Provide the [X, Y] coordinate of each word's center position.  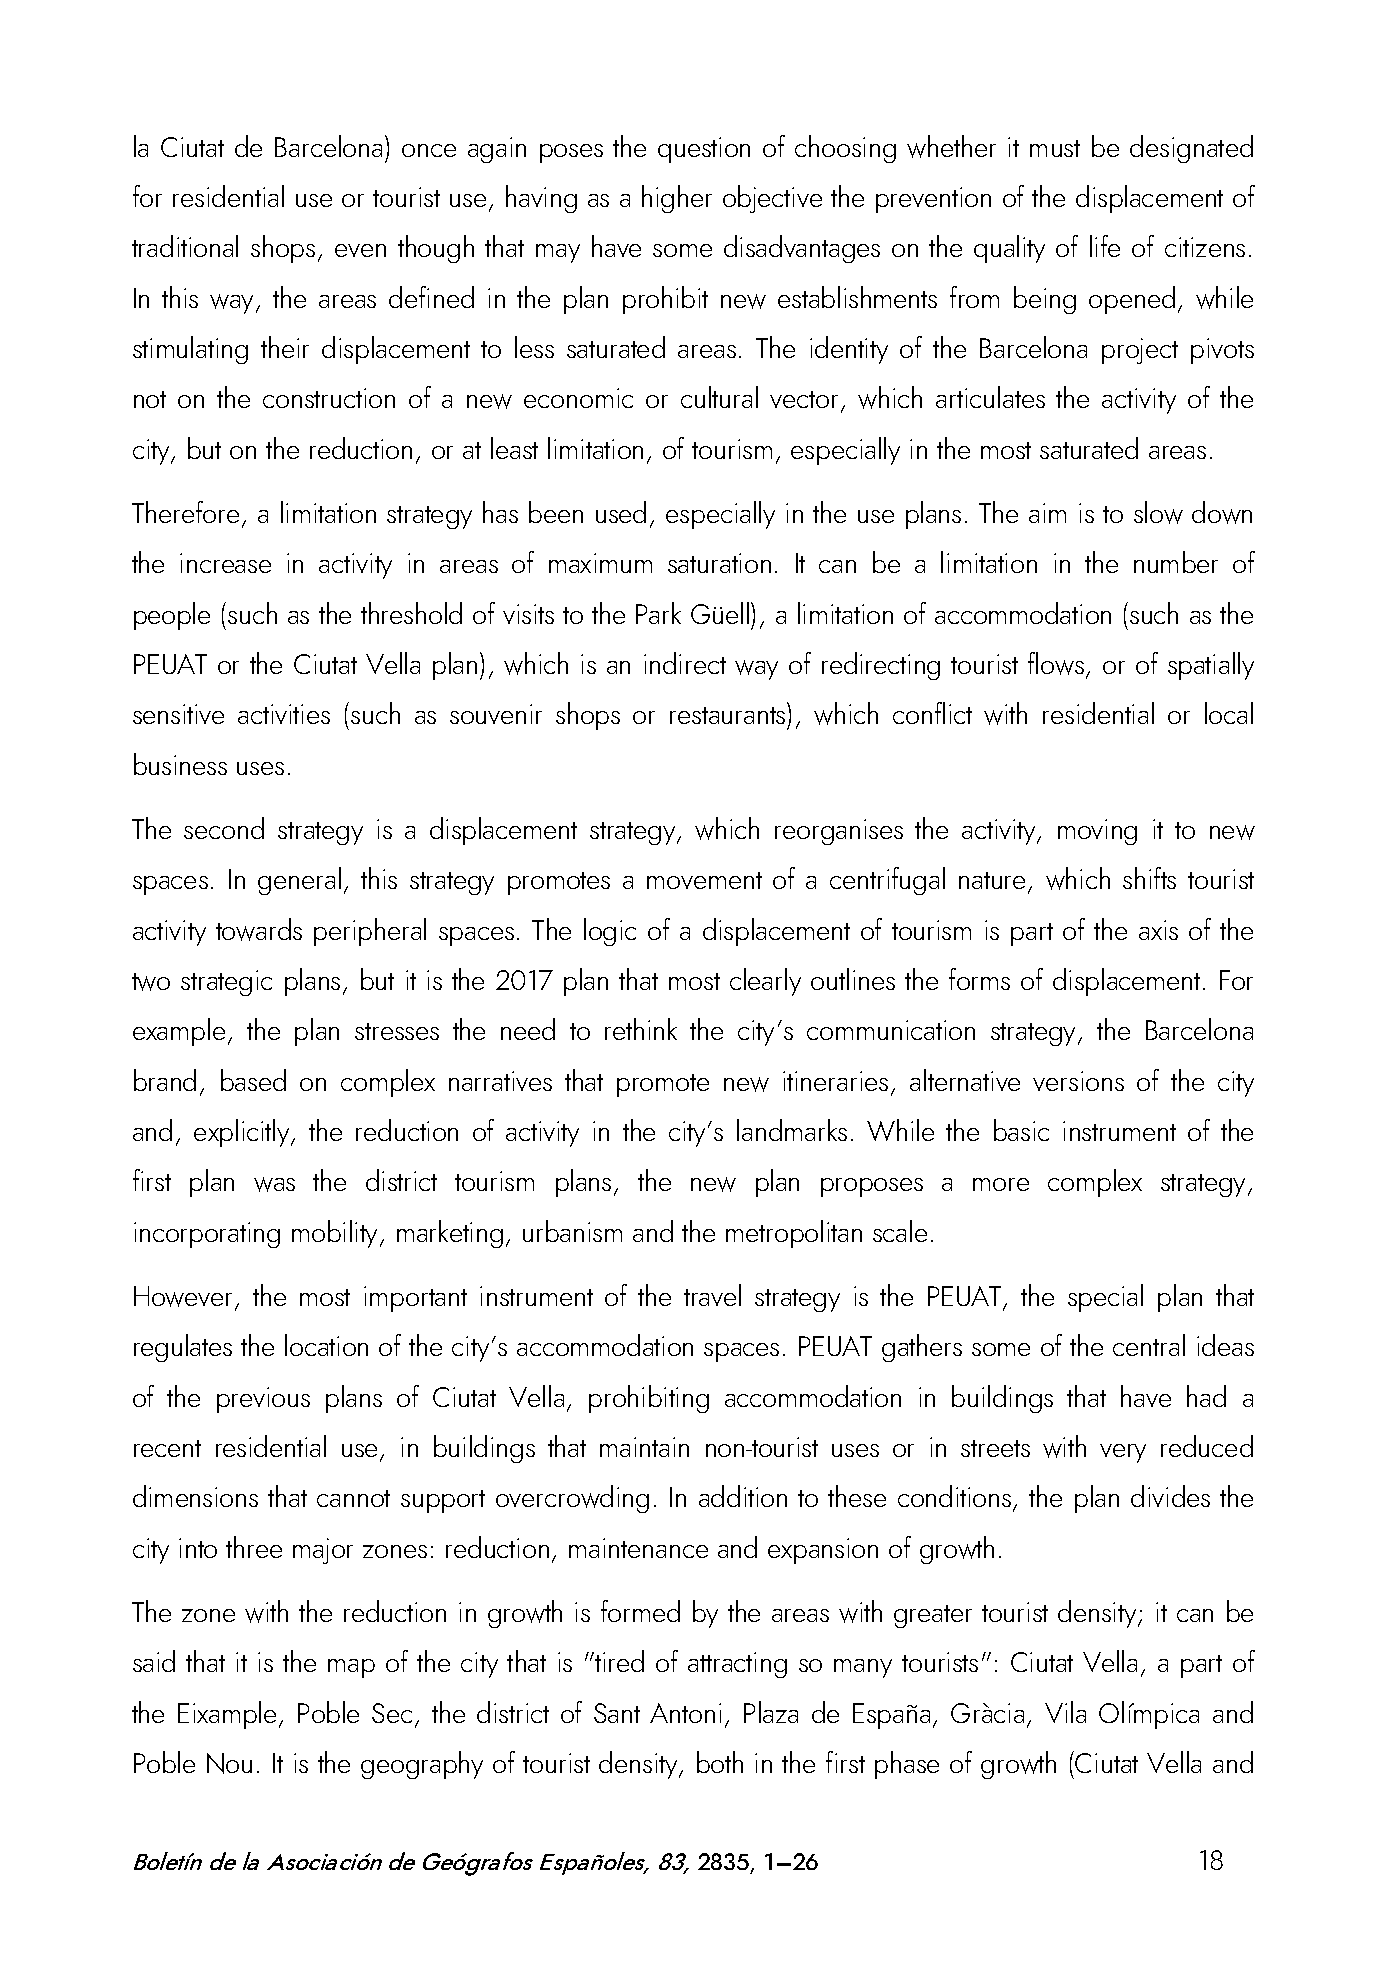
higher [677, 199]
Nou [229, 1763]
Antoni [685, 1713]
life [1105, 246]
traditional [185, 246]
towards [259, 929]
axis [1158, 930]
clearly [765, 982]
